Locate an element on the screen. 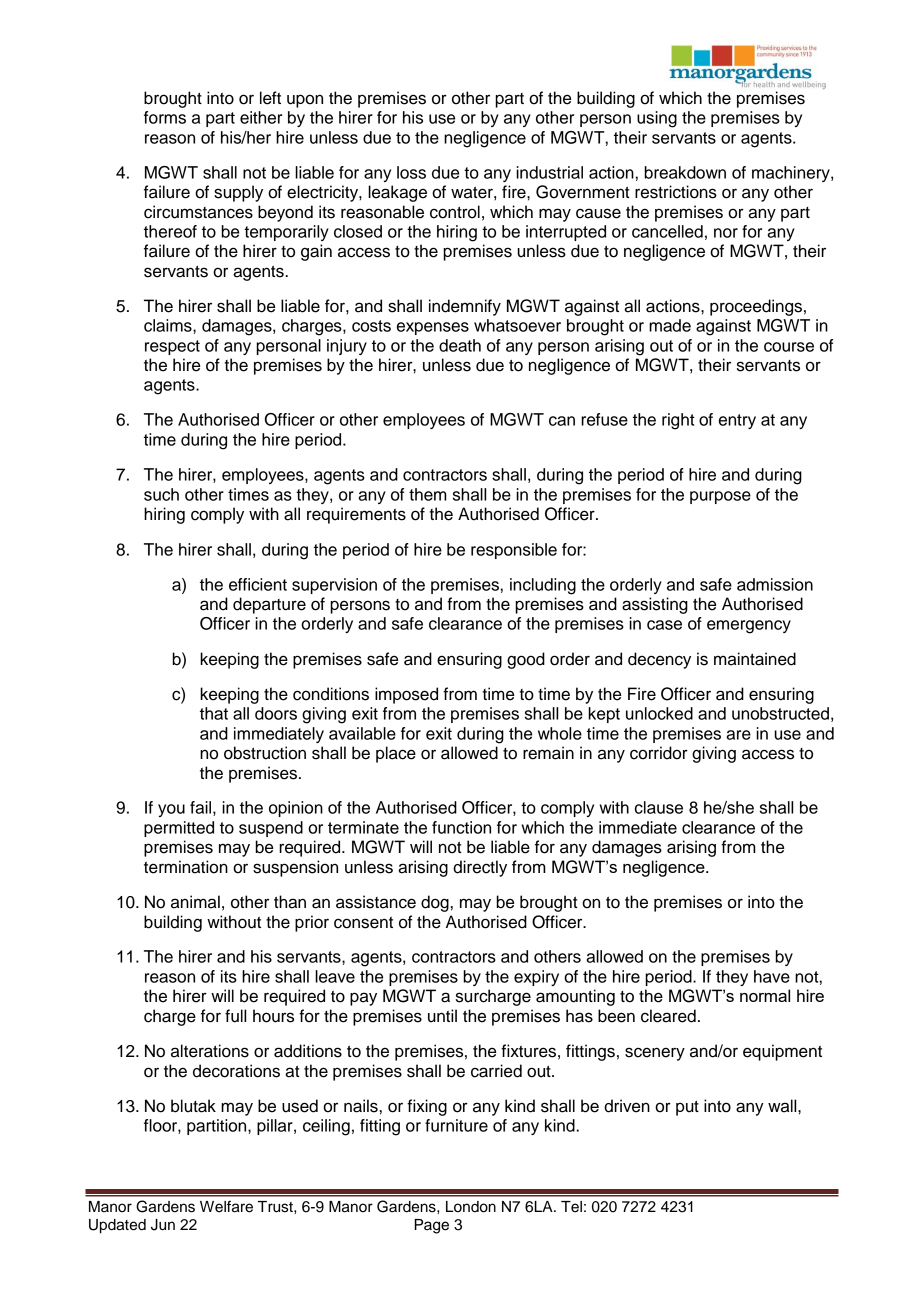  imposed is located at coordinates (406, 695).
